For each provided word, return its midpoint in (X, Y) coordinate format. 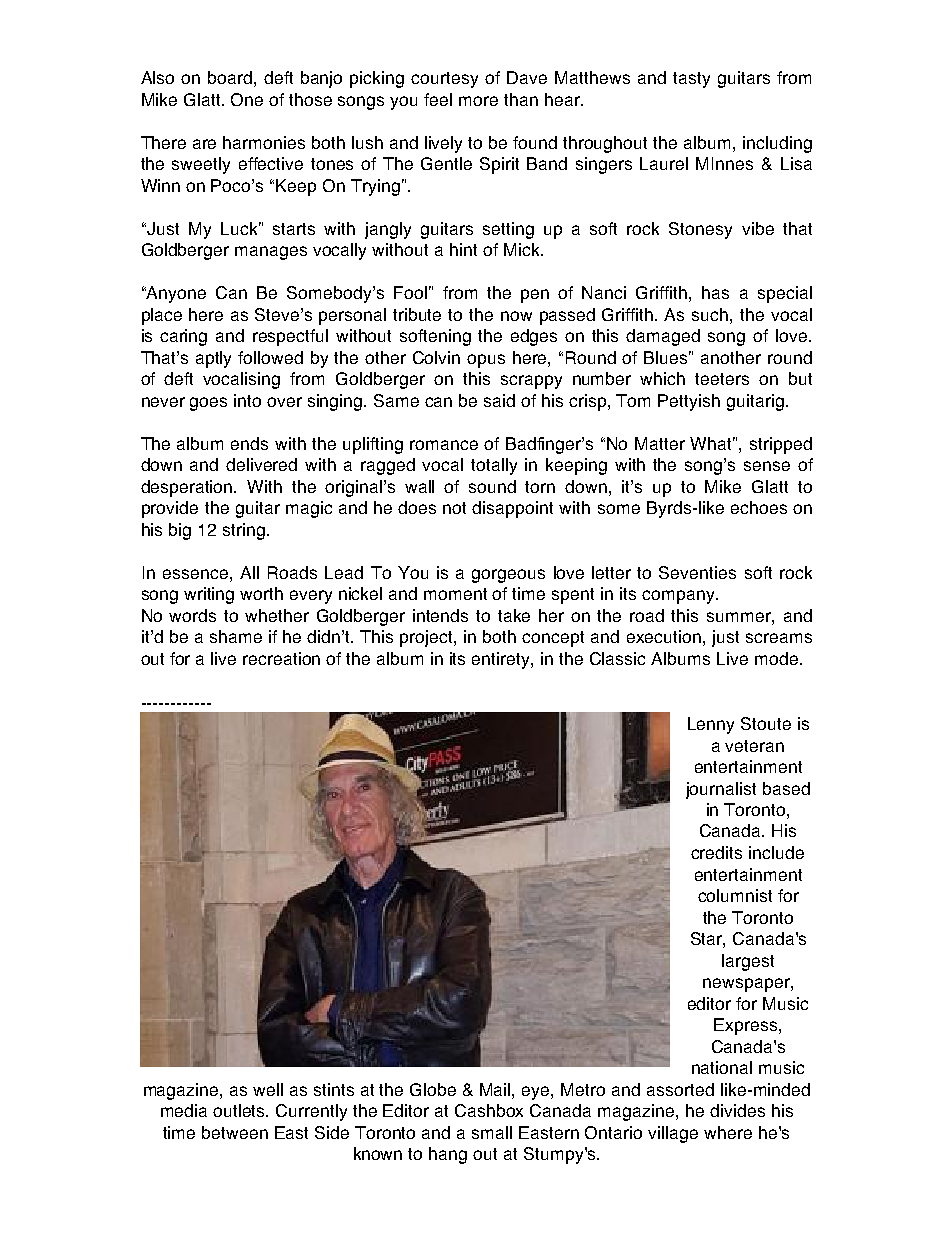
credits (716, 852)
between (235, 1132)
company (679, 597)
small (492, 1132)
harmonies (264, 142)
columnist (735, 895)
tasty (691, 80)
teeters (722, 379)
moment (455, 594)
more (478, 101)
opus (486, 361)
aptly (213, 359)
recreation (281, 658)
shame (236, 636)
